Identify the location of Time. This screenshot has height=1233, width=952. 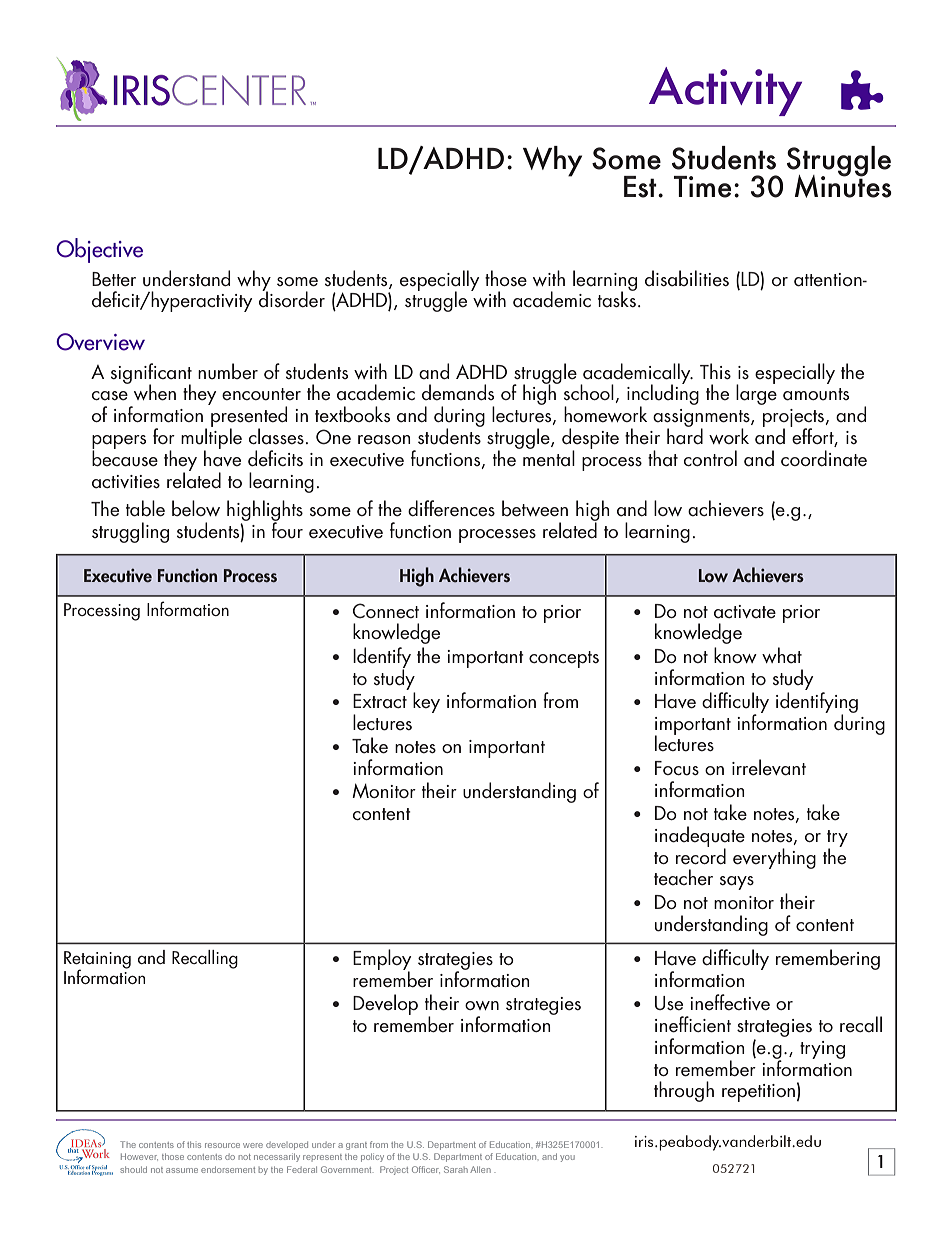
(702, 187).
